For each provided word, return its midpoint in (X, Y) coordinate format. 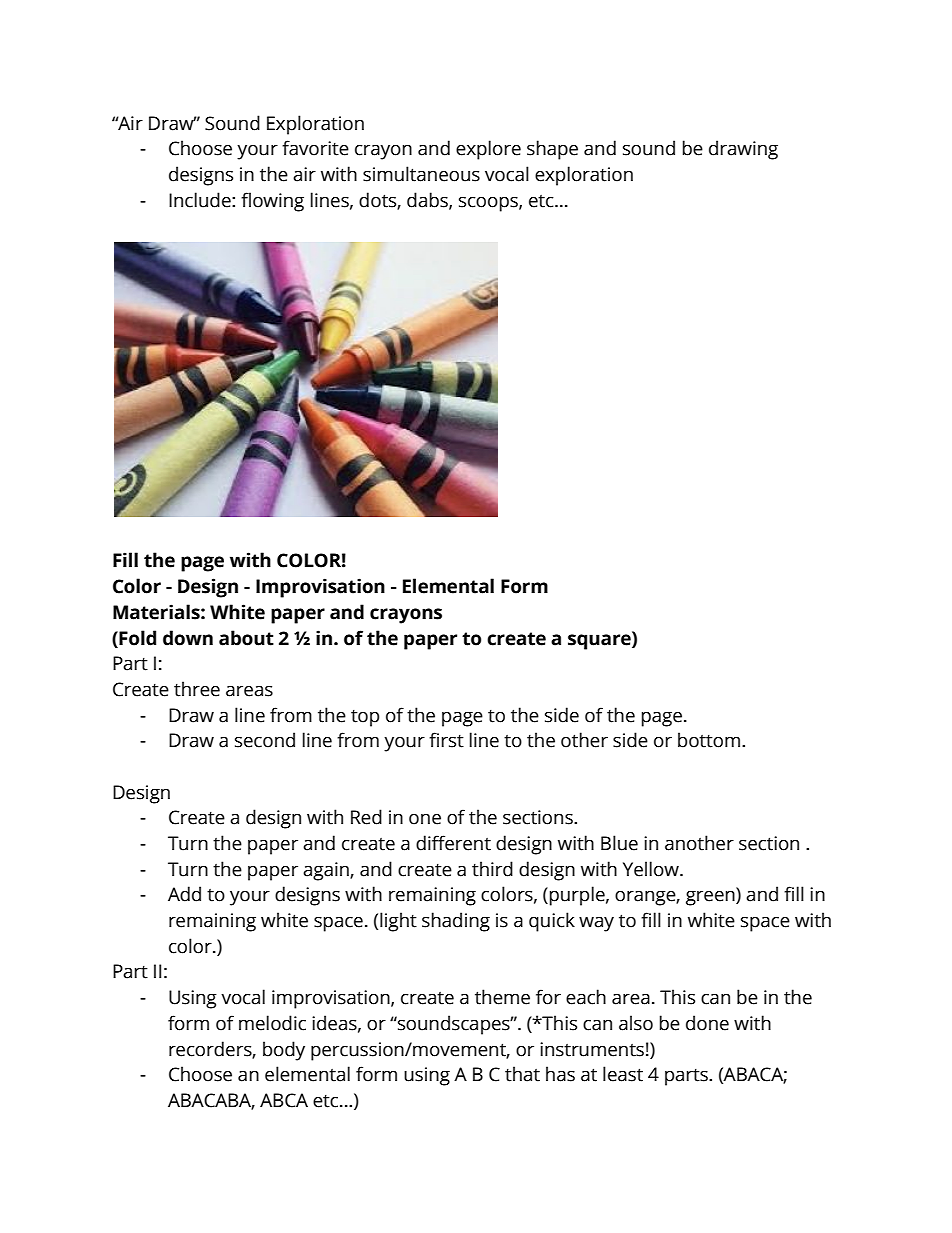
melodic (272, 1023)
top (365, 718)
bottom (709, 740)
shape (552, 150)
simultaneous (421, 174)
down (188, 638)
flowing (272, 202)
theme (502, 997)
